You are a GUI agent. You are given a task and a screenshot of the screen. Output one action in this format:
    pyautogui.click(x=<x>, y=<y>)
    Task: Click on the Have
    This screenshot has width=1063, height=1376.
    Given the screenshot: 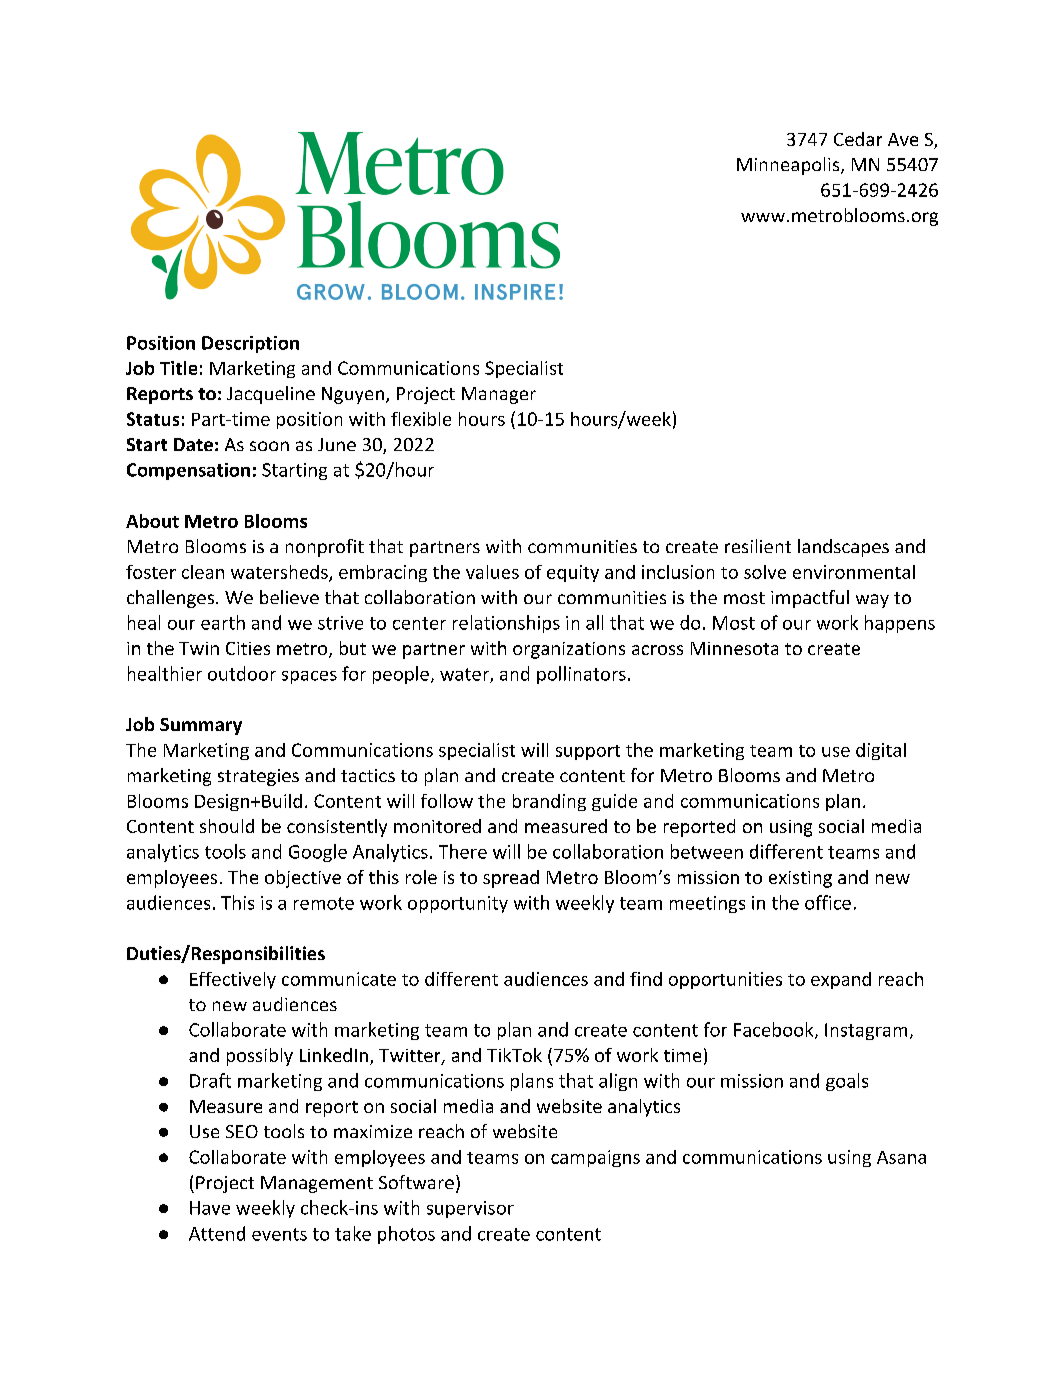 What is the action you would take?
    pyautogui.click(x=210, y=1208)
